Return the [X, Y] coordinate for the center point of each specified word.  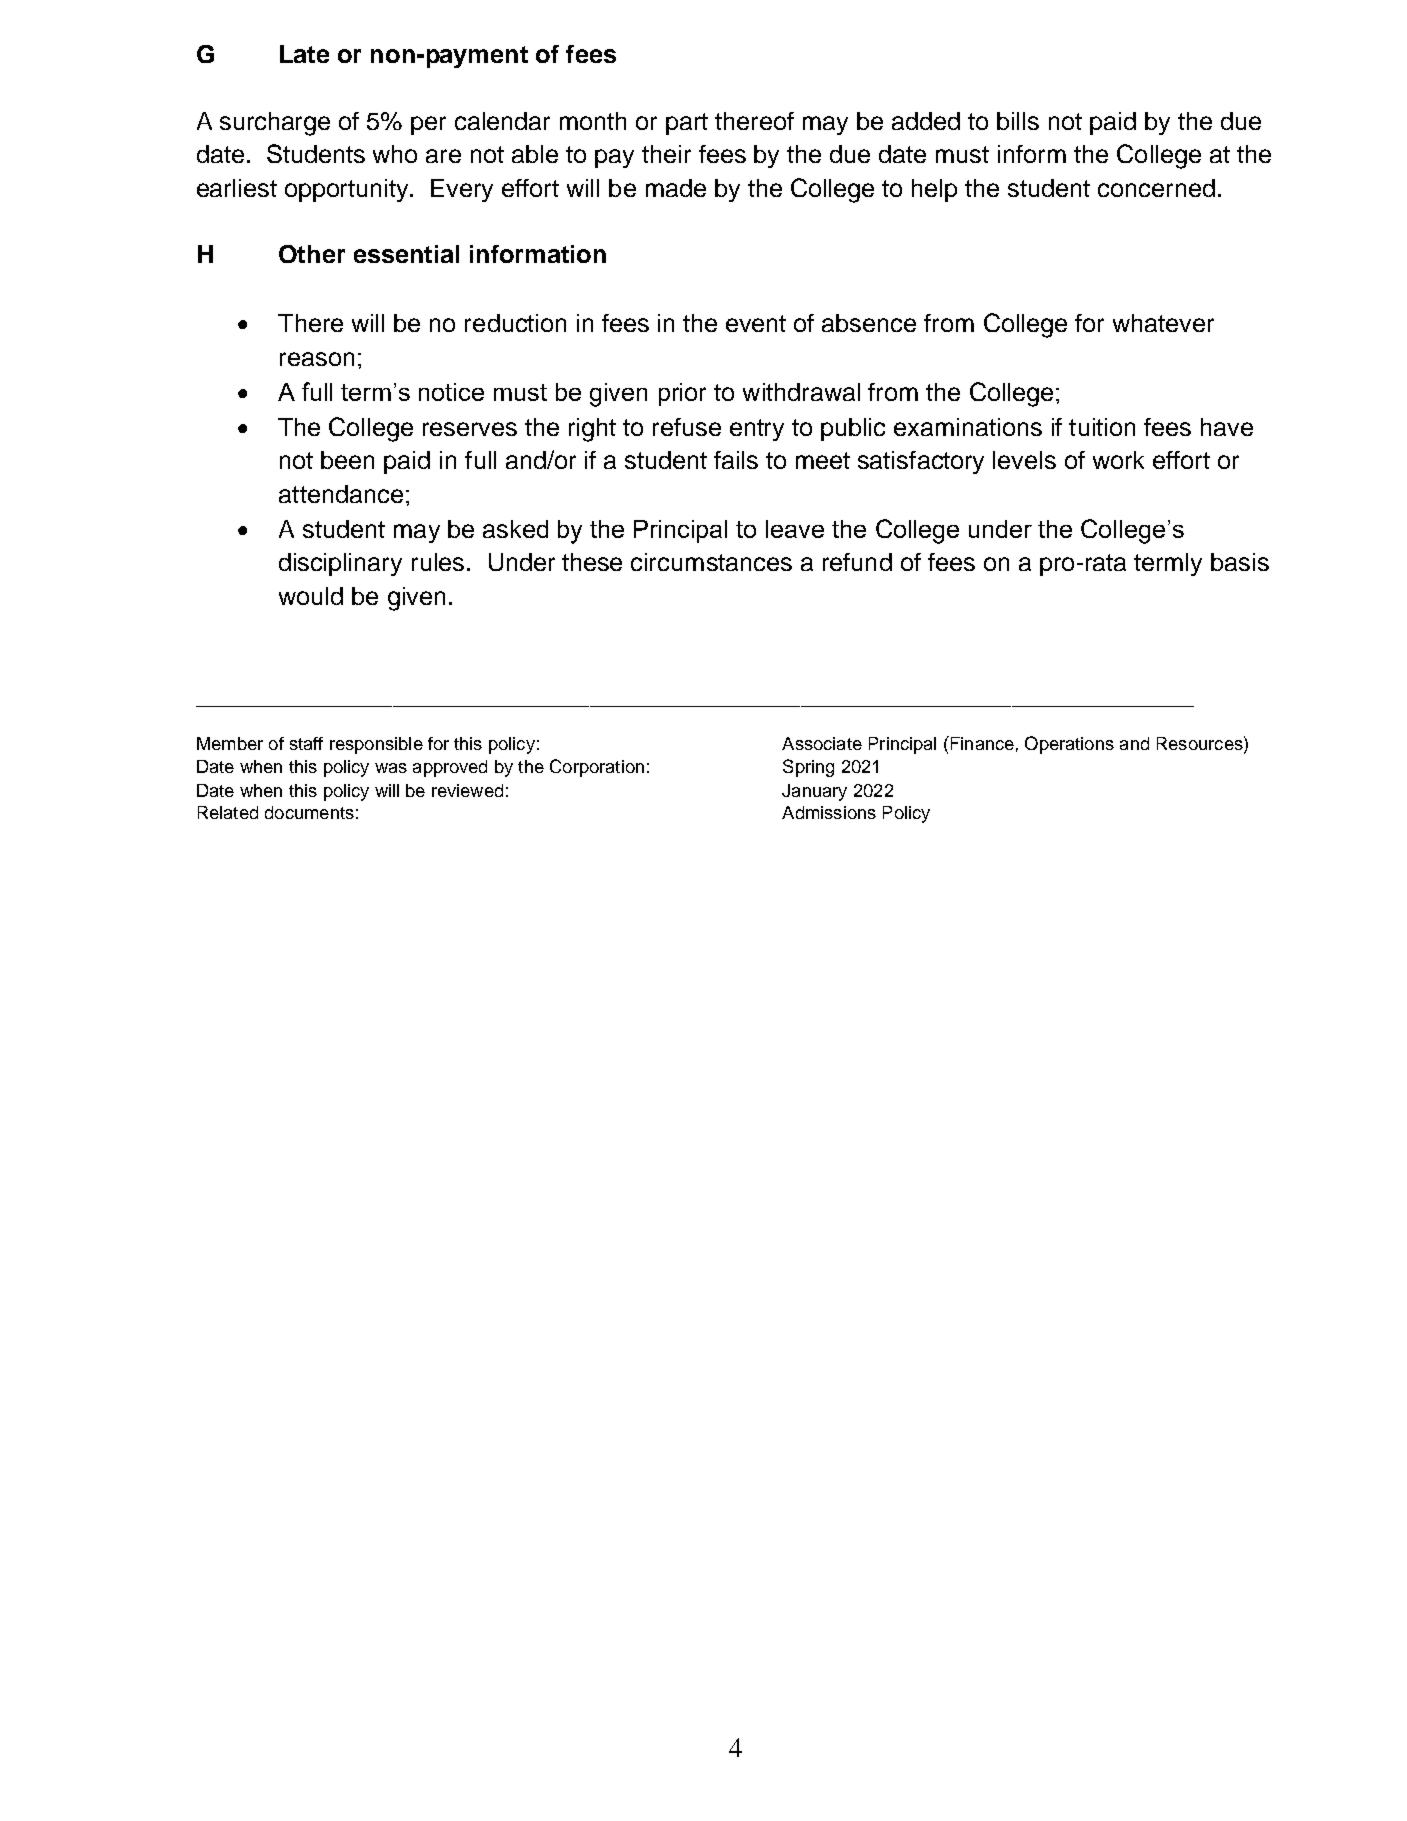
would [311, 596]
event [756, 323]
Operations [1069, 745]
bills [1018, 121]
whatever [1163, 323]
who [395, 154]
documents [309, 812]
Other [312, 254]
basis [1240, 562]
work [1118, 460]
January [814, 792]
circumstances [711, 562]
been [347, 460]
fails [736, 460]
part [687, 124]
